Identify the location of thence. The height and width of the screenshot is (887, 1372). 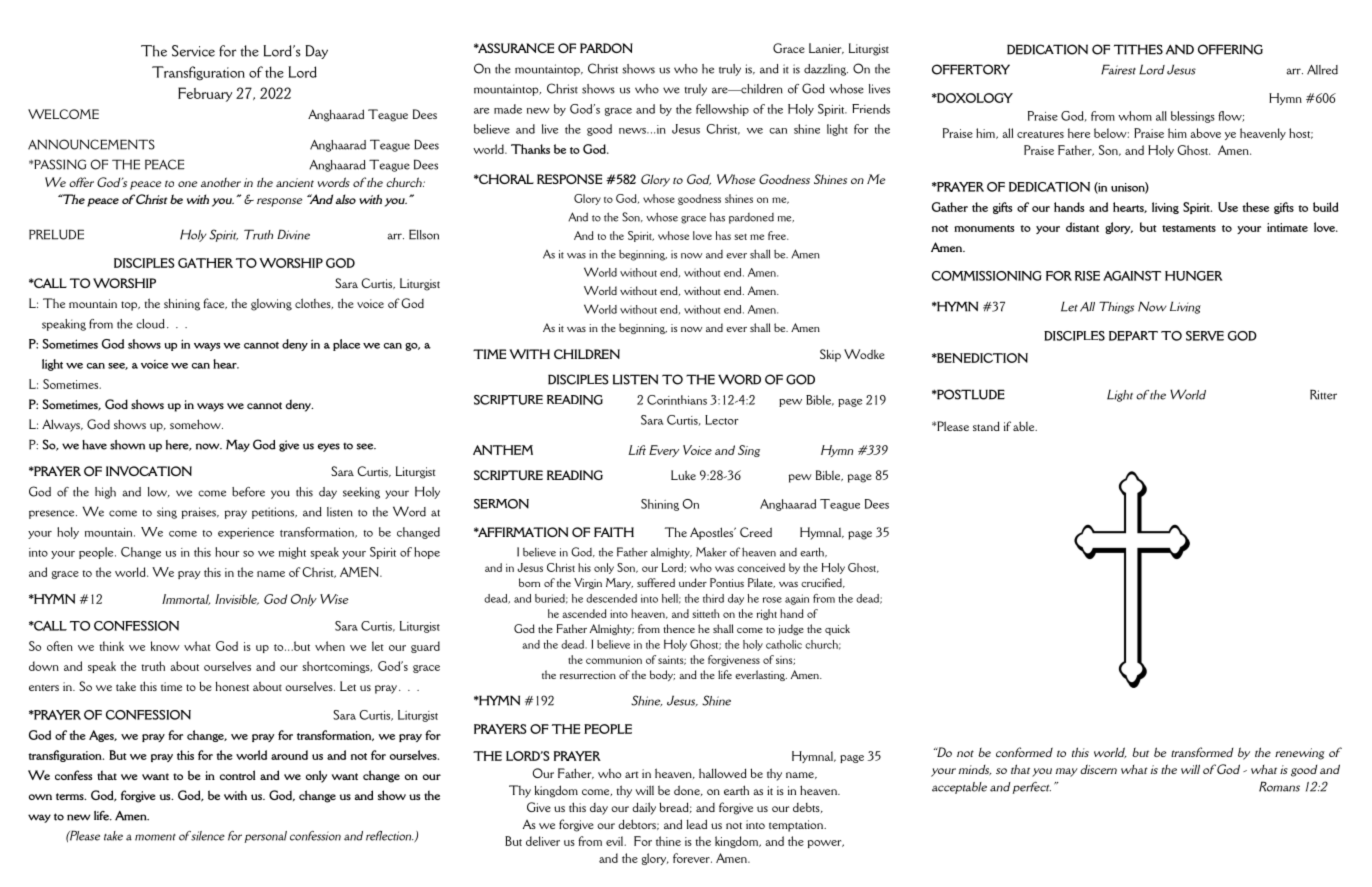
(679, 628).
